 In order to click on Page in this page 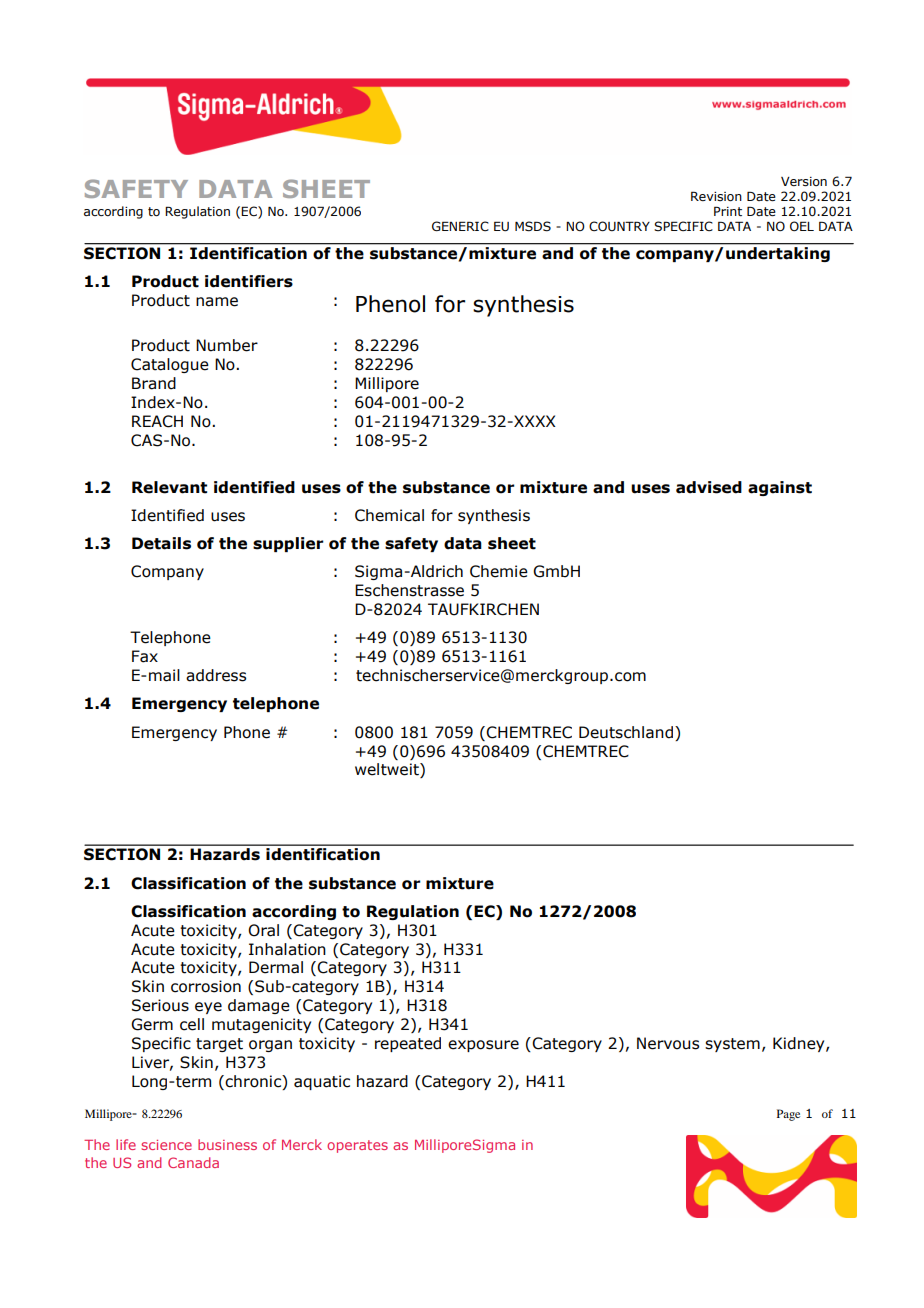, I will do `click(788, 1115)`.
